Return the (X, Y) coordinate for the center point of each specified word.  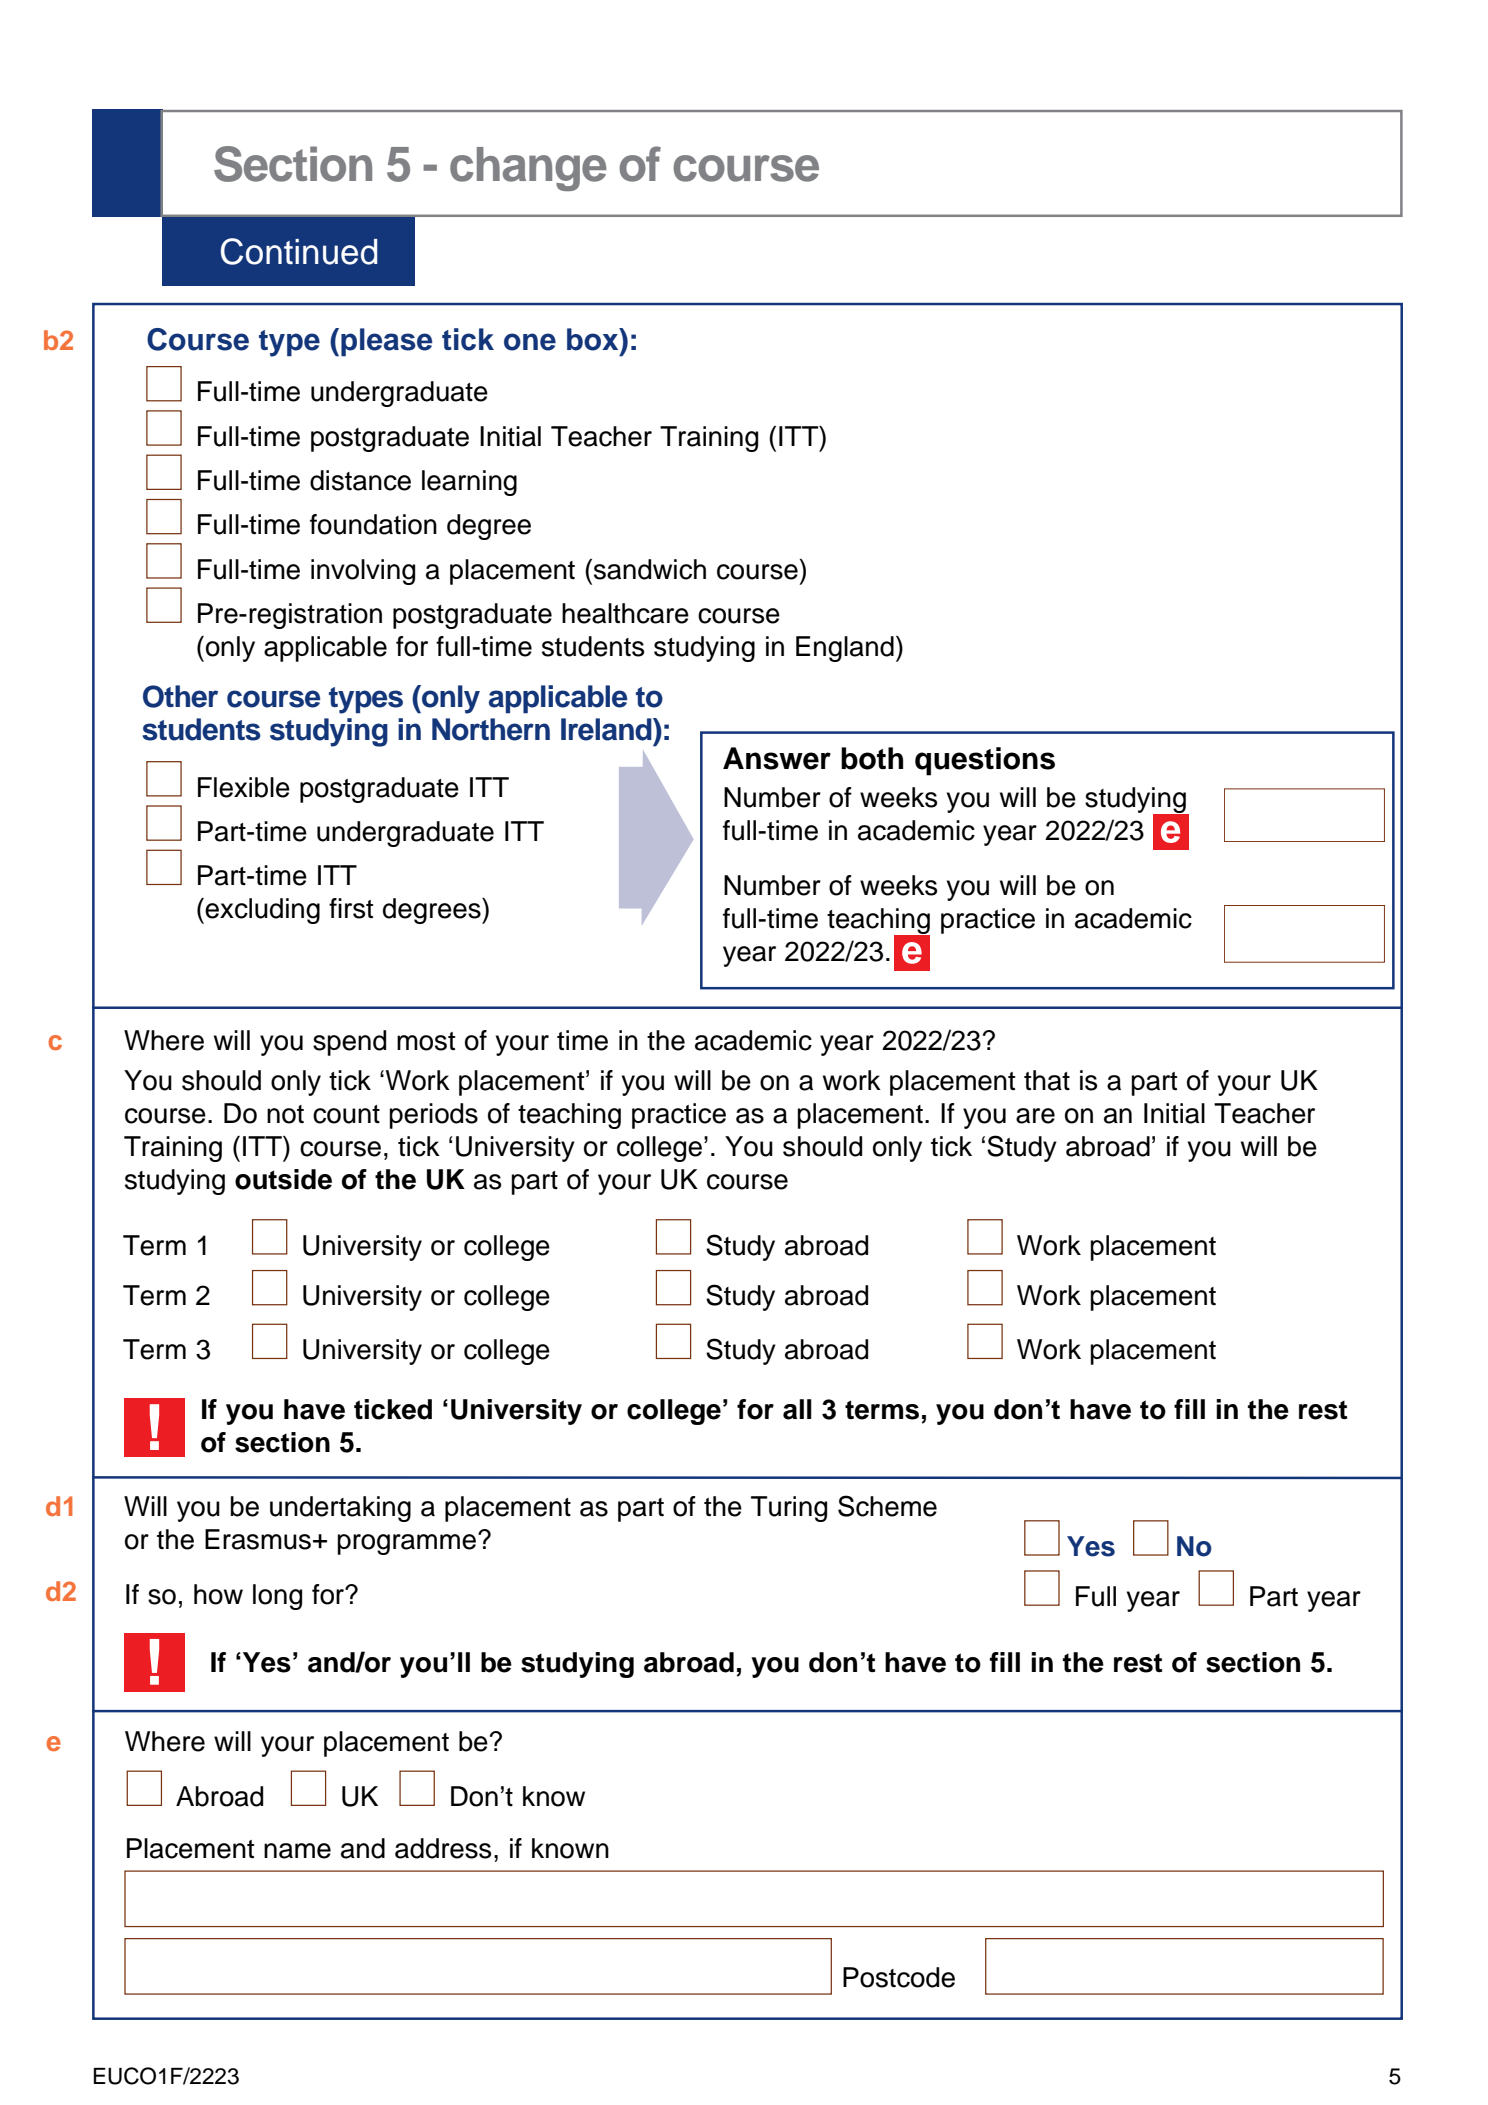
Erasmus (258, 1539)
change (528, 169)
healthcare (625, 613)
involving (363, 572)
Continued (299, 251)
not (285, 1114)
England (845, 649)
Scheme (887, 1506)
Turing (789, 1509)
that (1047, 1080)
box (594, 339)
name (297, 1851)
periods (433, 1116)
